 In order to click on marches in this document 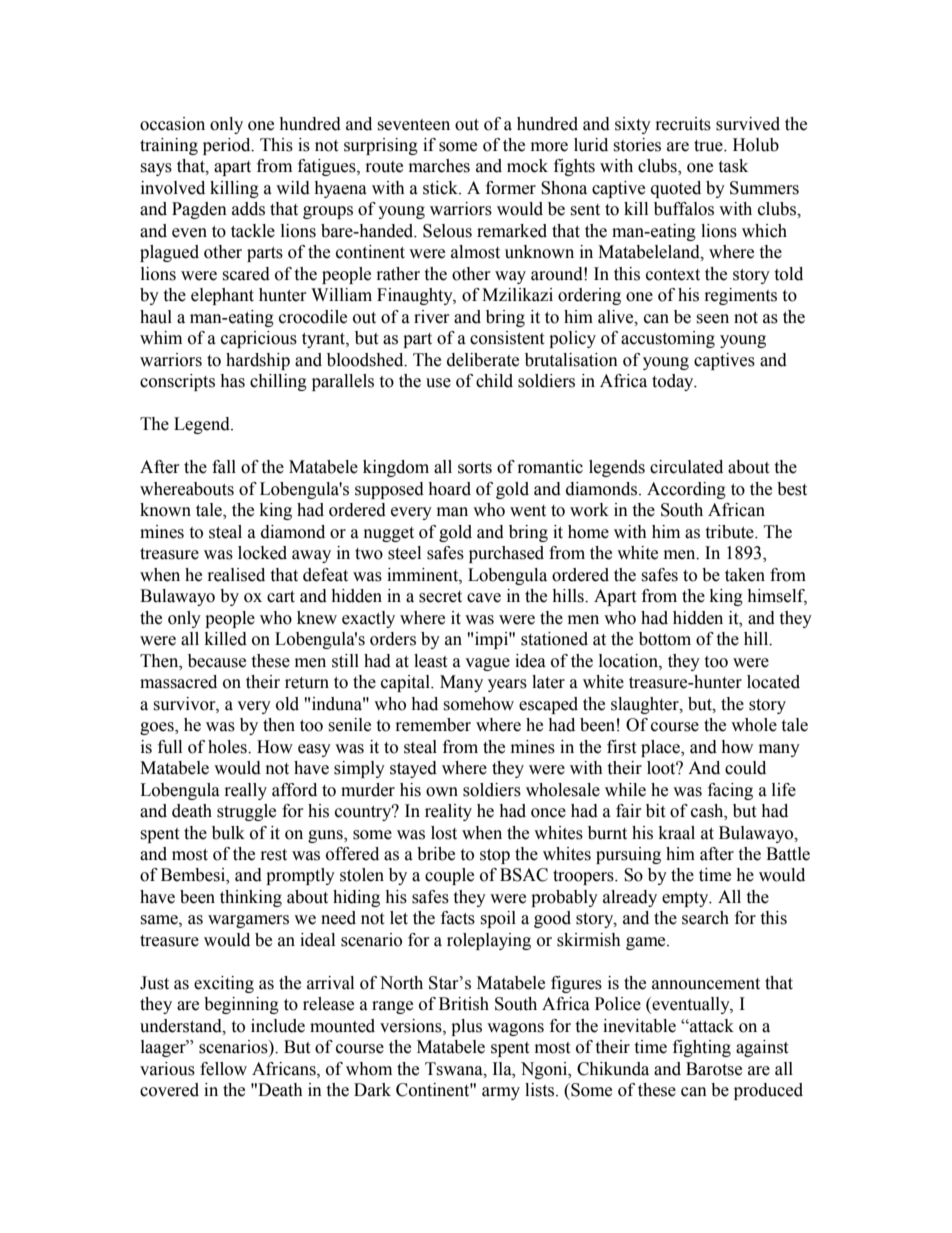, I will do `click(439, 166)`.
